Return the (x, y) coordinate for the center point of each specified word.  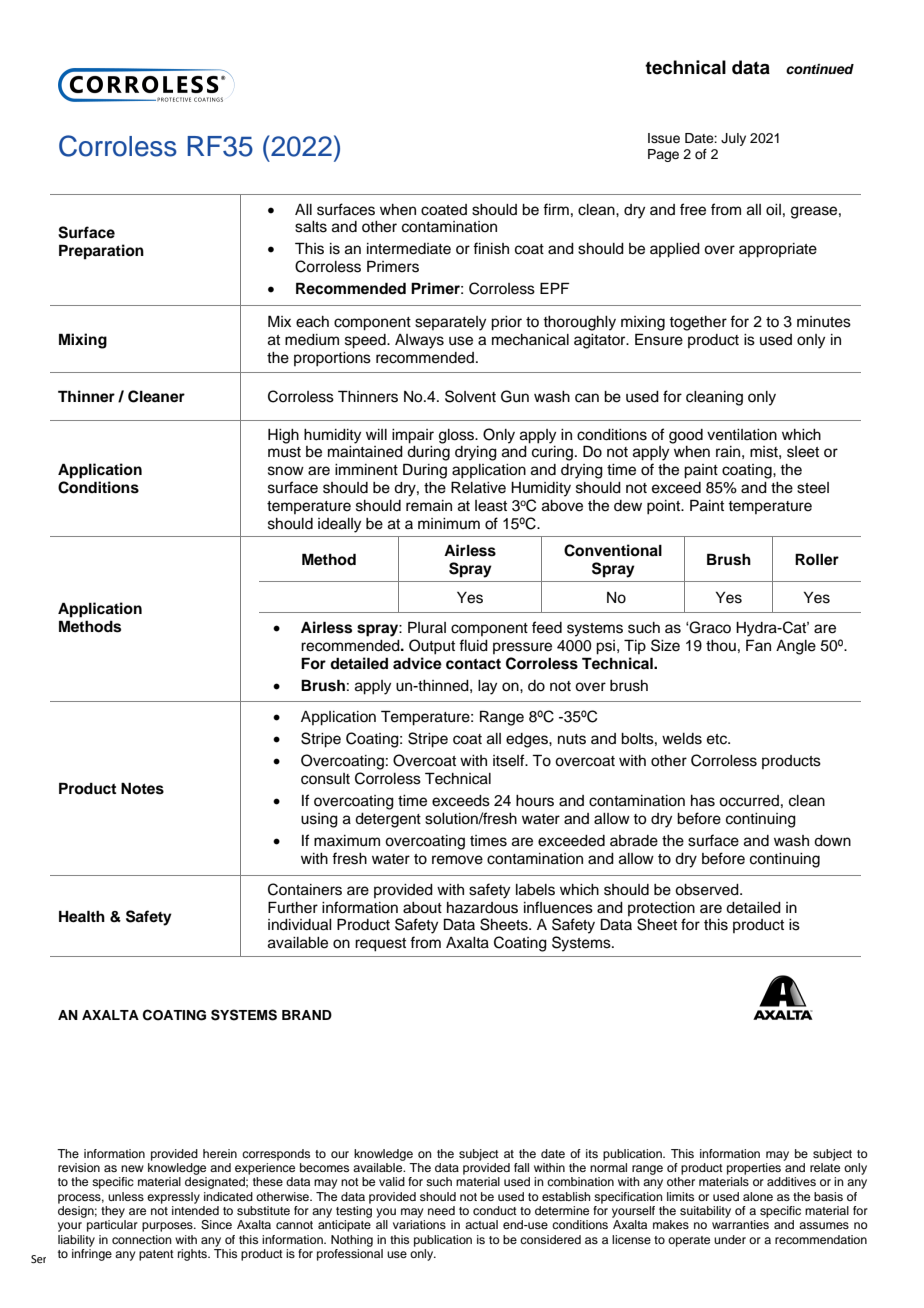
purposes (168, 1227)
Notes (142, 789)
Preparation (101, 252)
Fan (758, 645)
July (733, 139)
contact (473, 664)
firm (556, 209)
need (441, 1210)
